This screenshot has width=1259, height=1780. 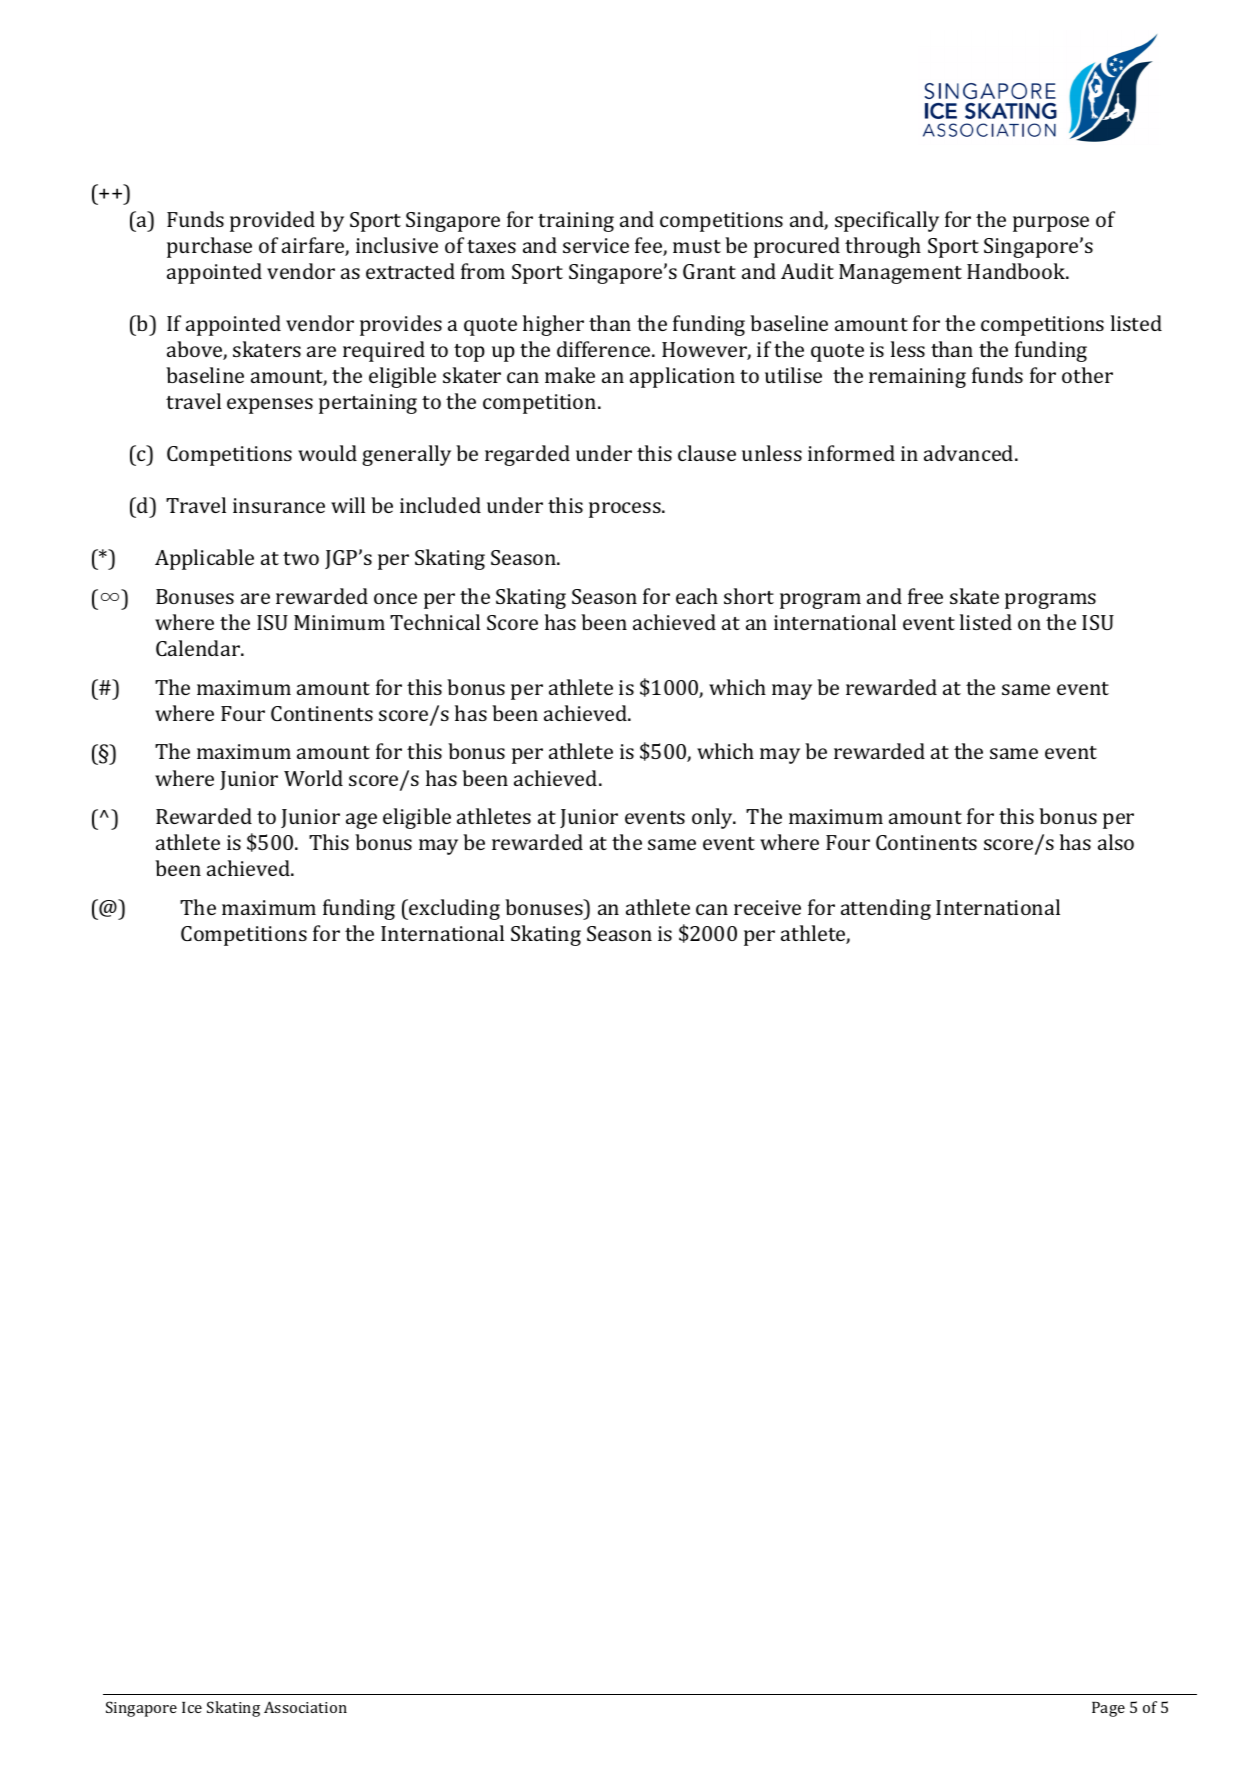 What do you see at coordinates (1017, 271) in the screenshot?
I see `Handbook` at bounding box center [1017, 271].
